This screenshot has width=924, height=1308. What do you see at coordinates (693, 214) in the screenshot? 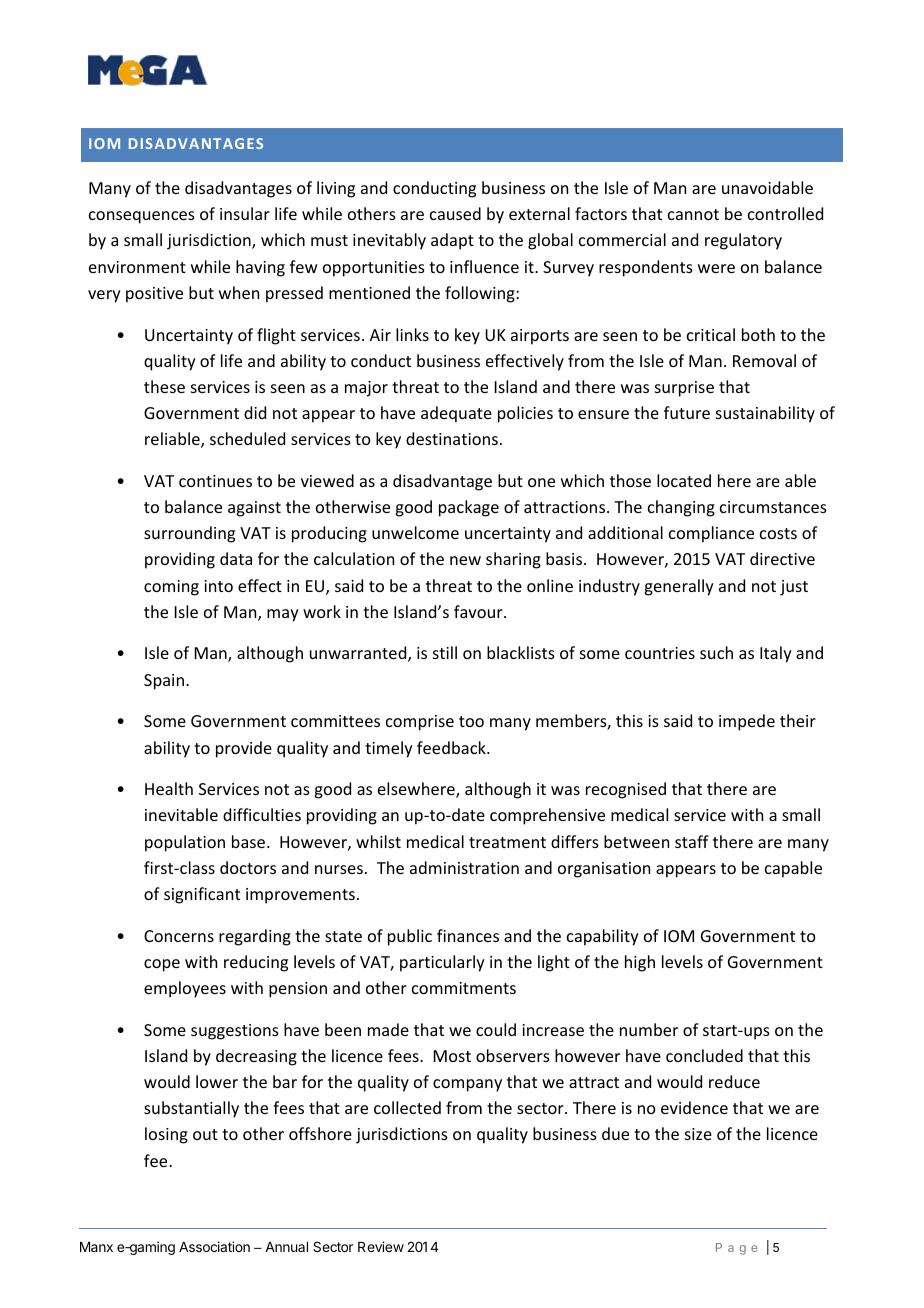
I see `cannot` at bounding box center [693, 214].
